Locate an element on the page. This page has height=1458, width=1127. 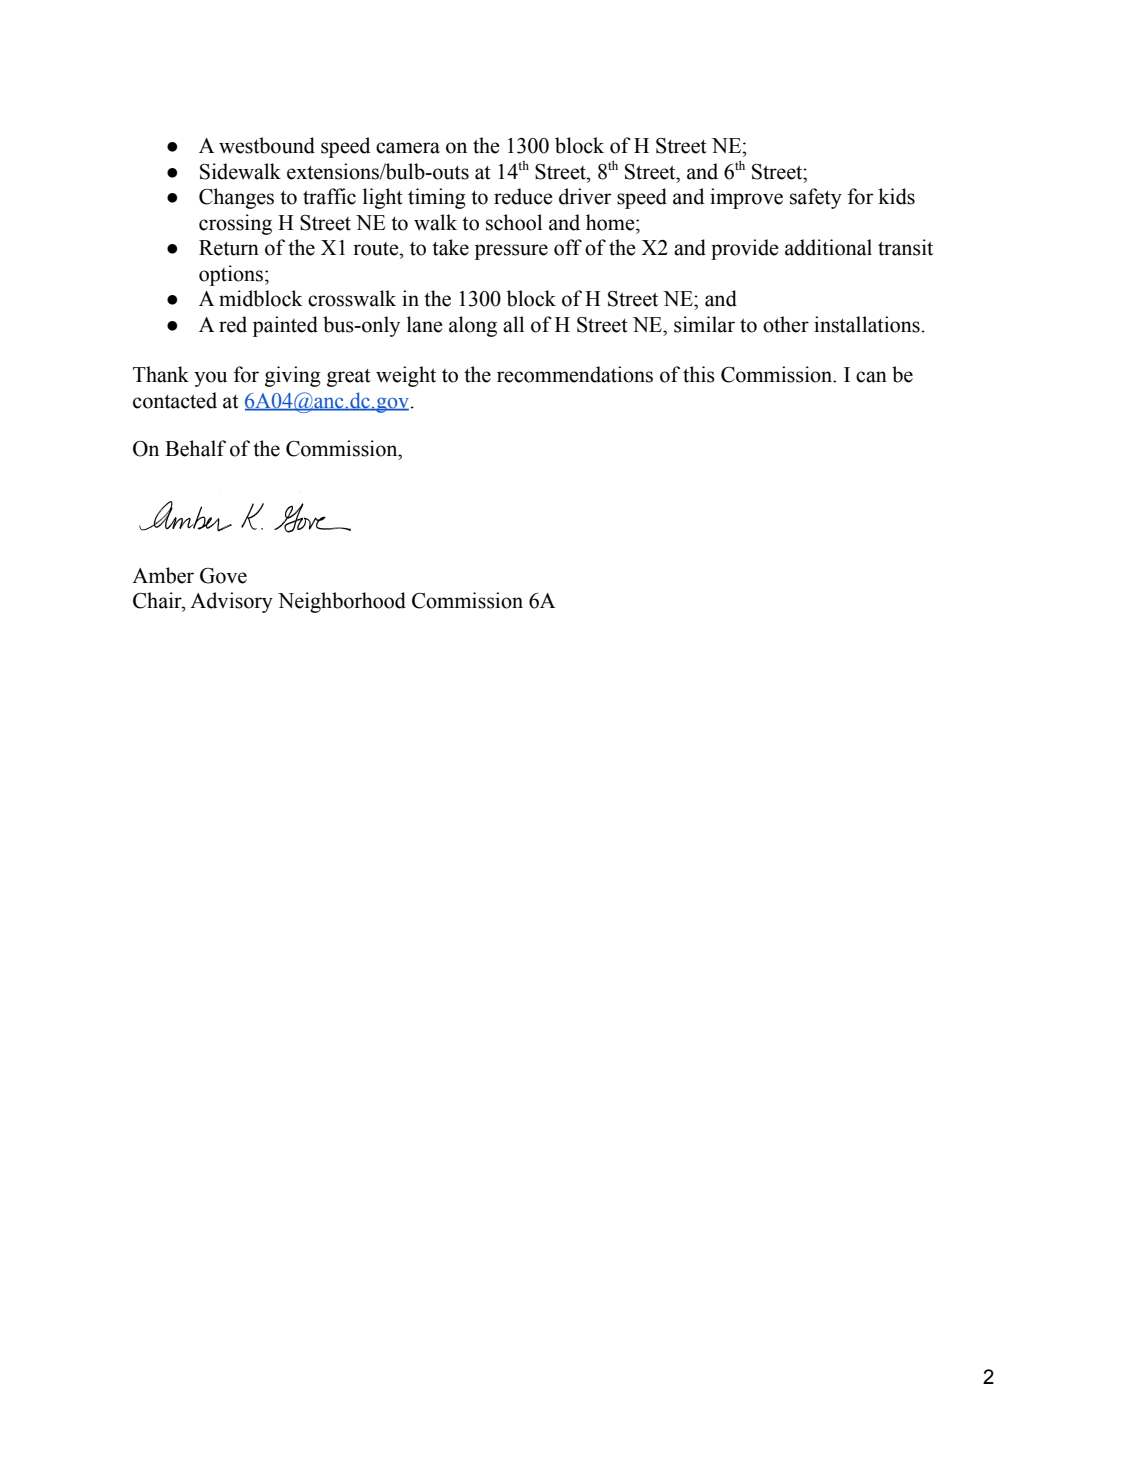
safety is located at coordinates (816, 198).
